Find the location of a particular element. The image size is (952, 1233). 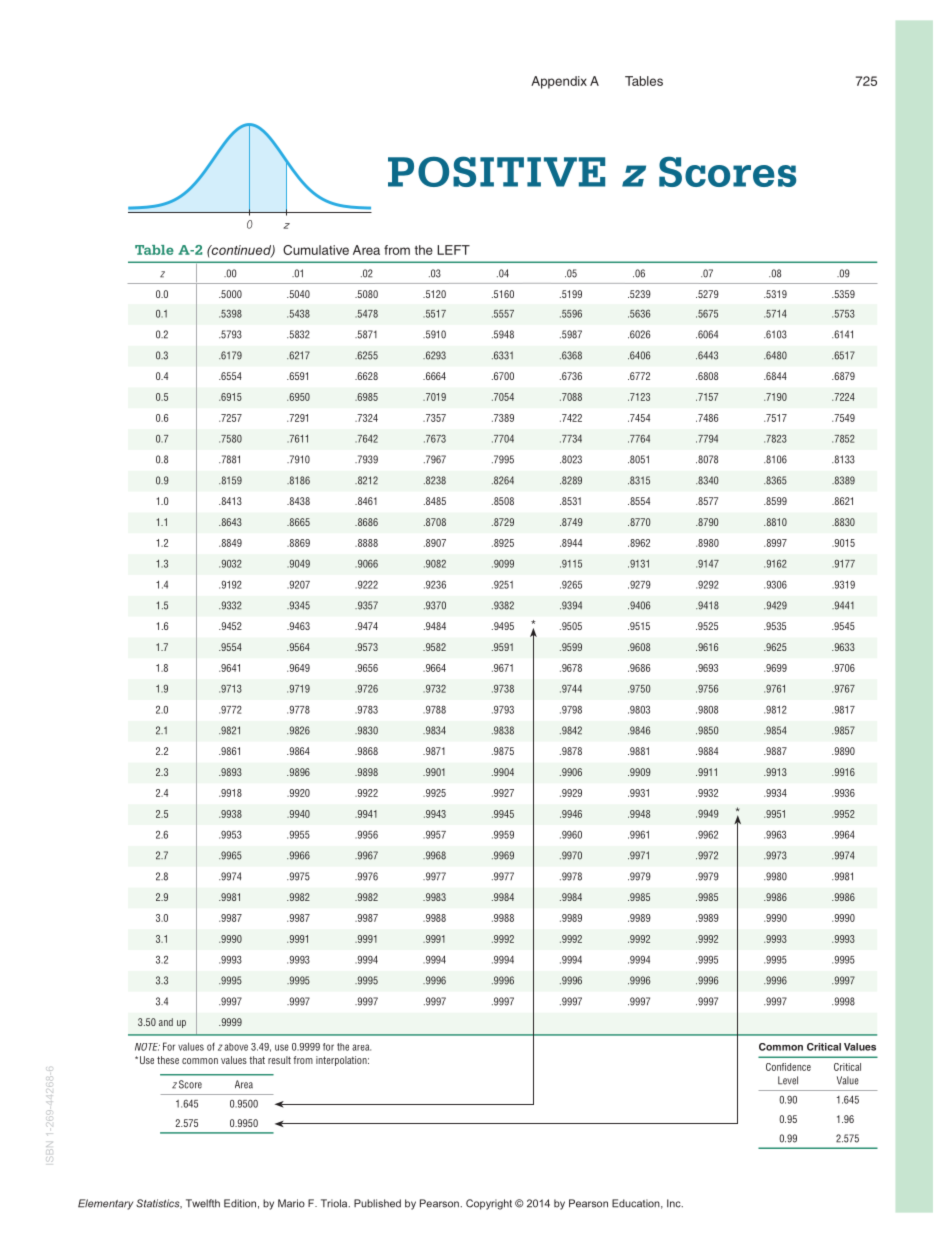

Appendix is located at coordinates (559, 82).
